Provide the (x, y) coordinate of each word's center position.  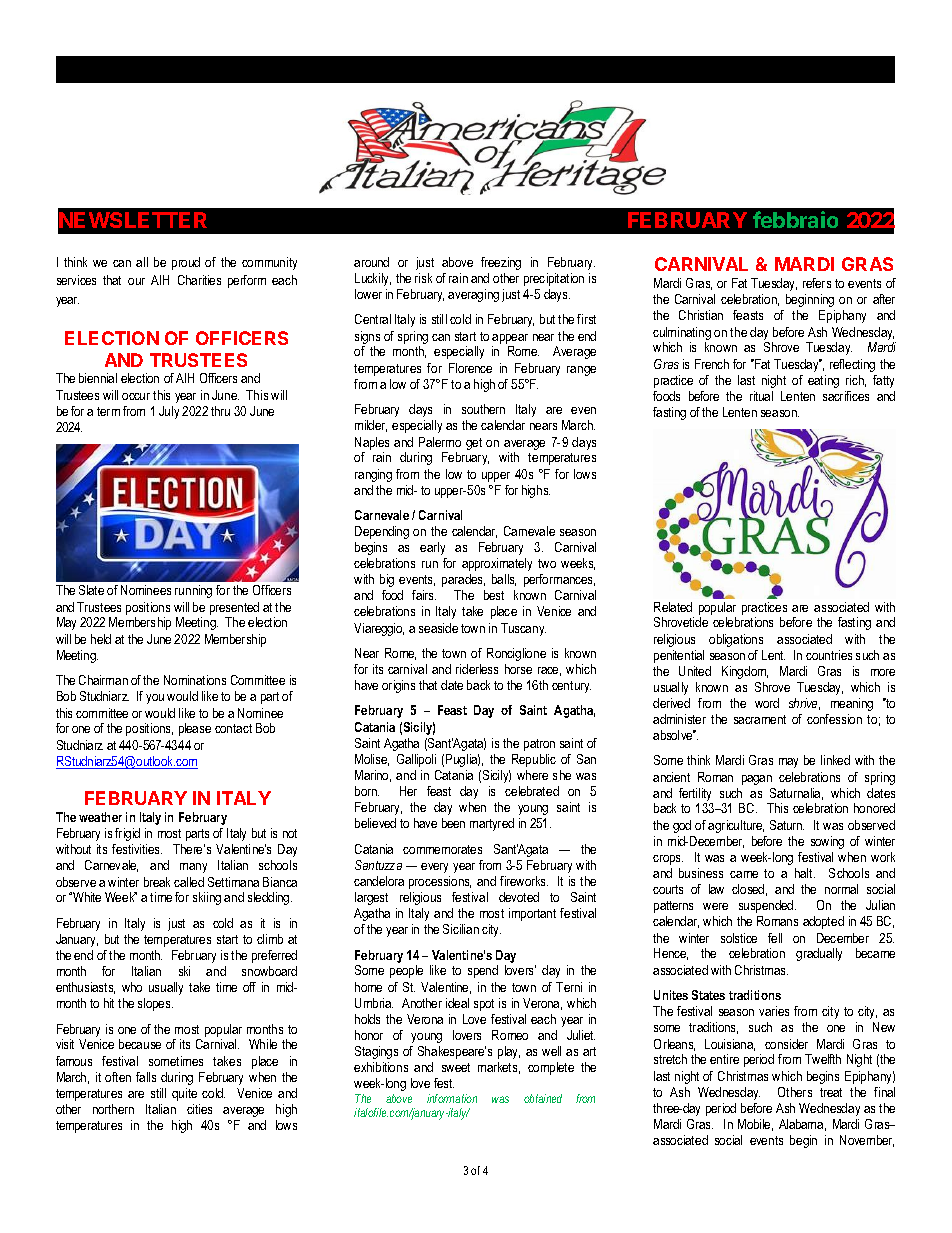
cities (199, 1109)
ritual (761, 396)
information (452, 1098)
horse (518, 669)
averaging (473, 295)
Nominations (195, 680)
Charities (199, 280)
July (169, 412)
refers (817, 283)
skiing (207, 898)
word (767, 703)
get (474, 444)
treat (831, 1092)
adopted (823, 922)
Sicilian (461, 929)
